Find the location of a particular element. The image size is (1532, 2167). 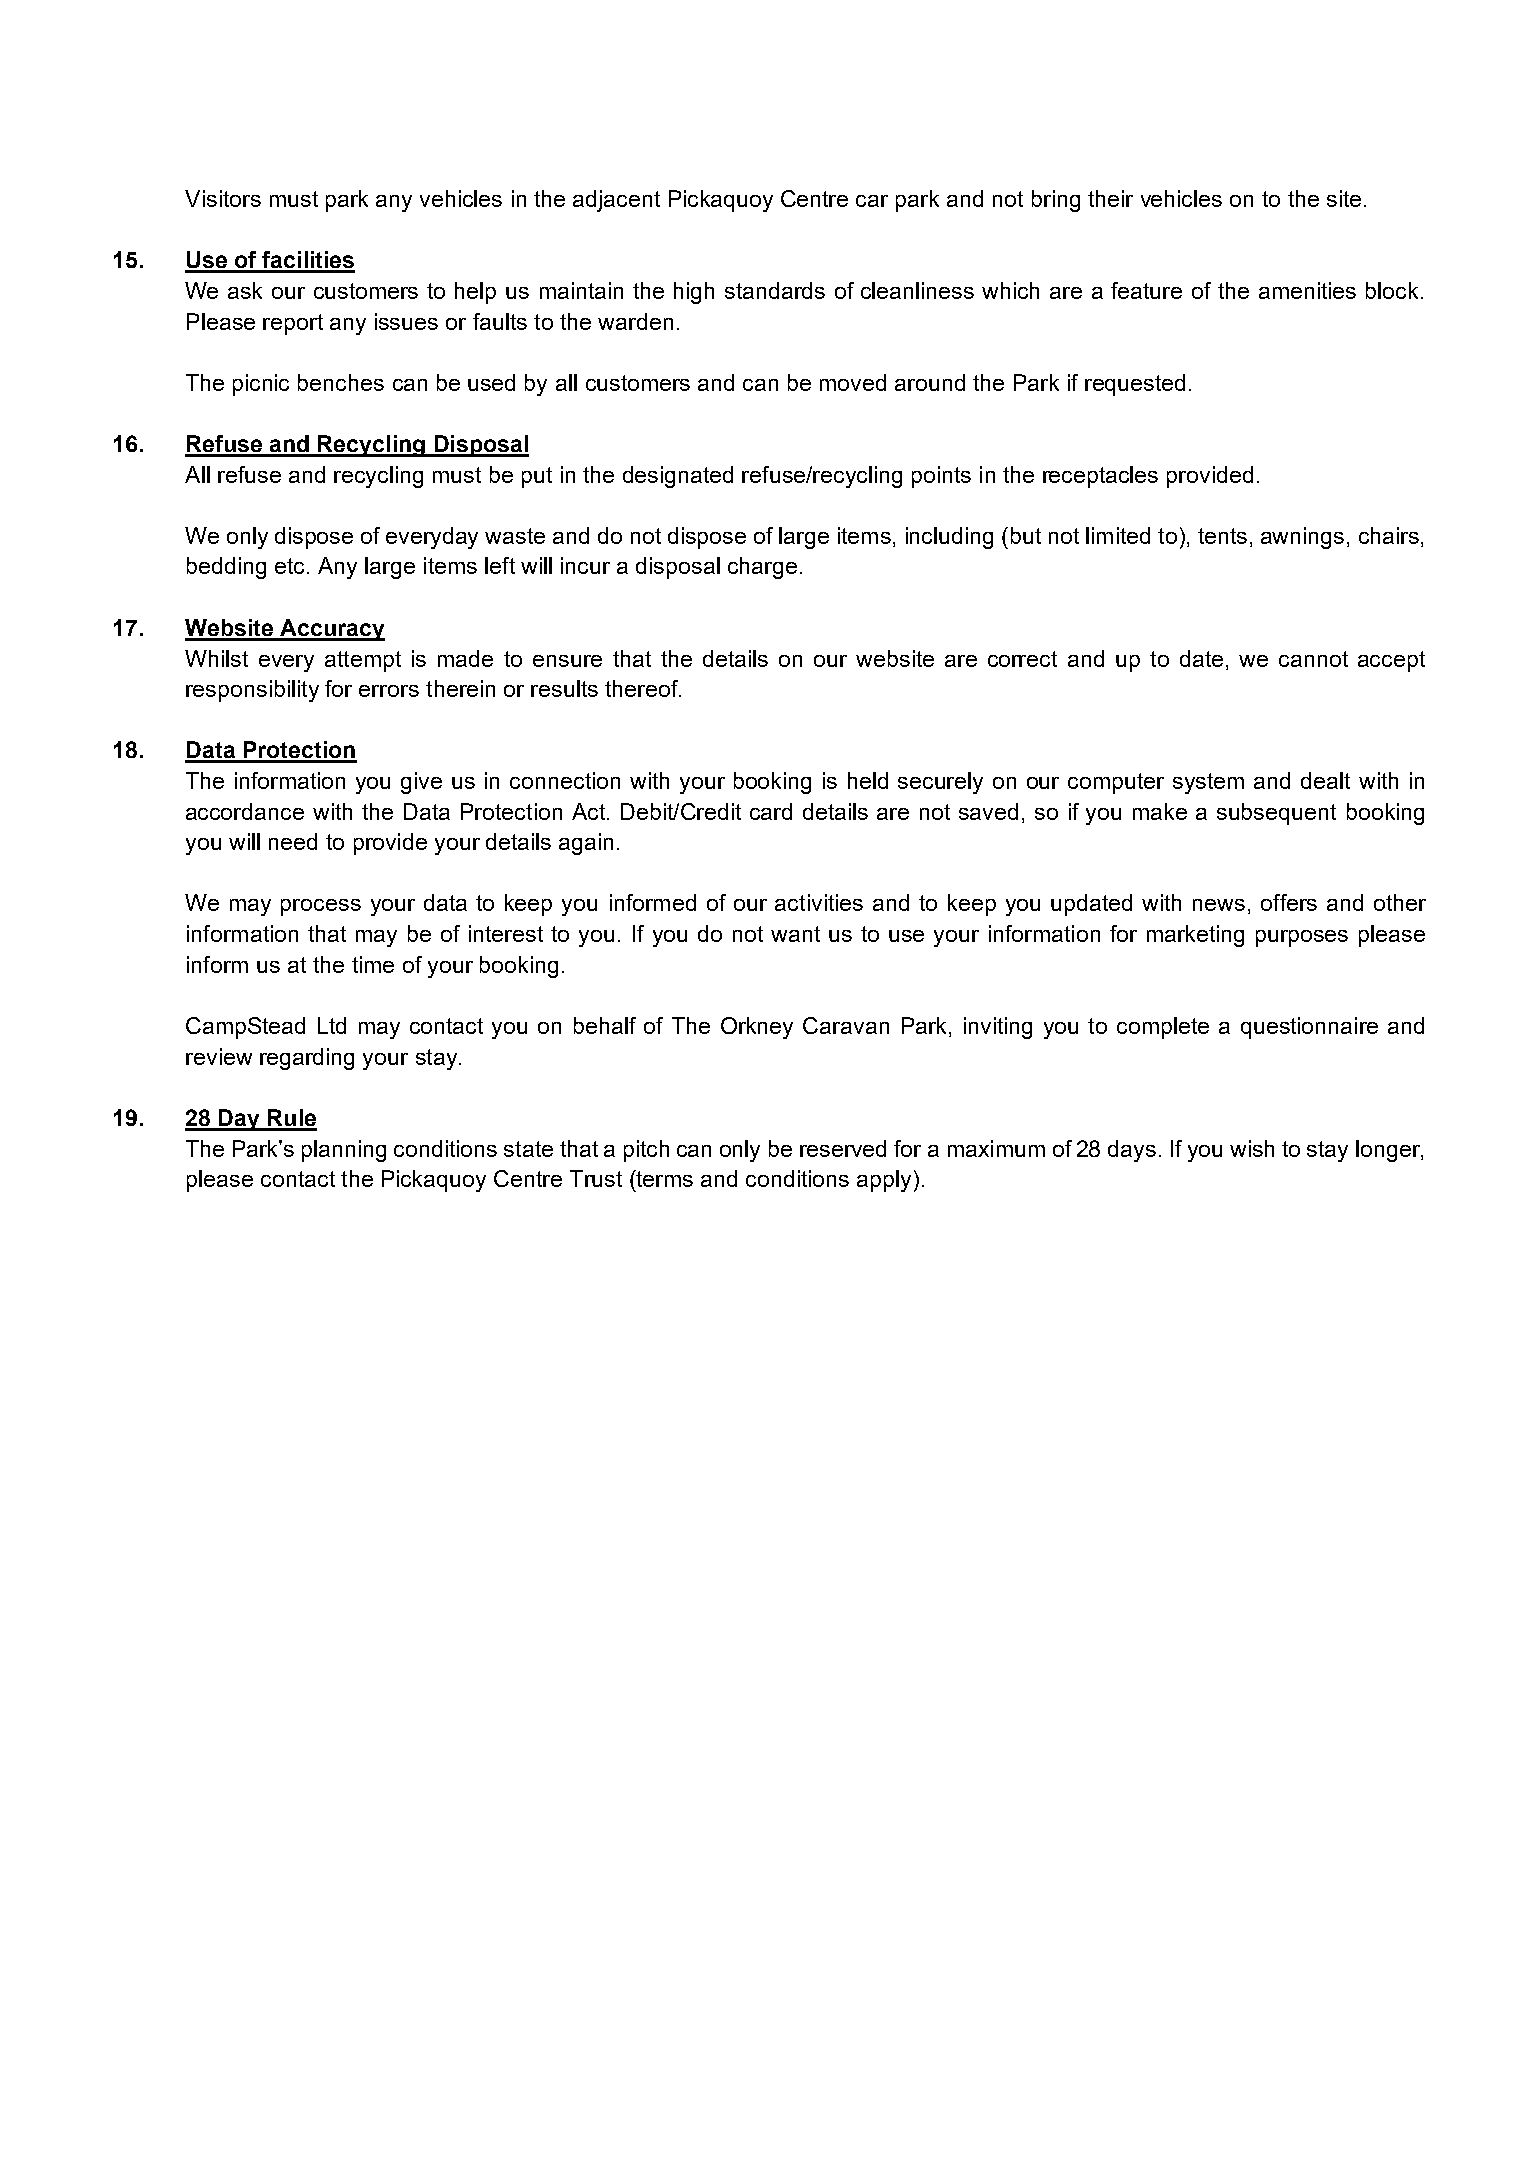

planning is located at coordinates (344, 1151).
